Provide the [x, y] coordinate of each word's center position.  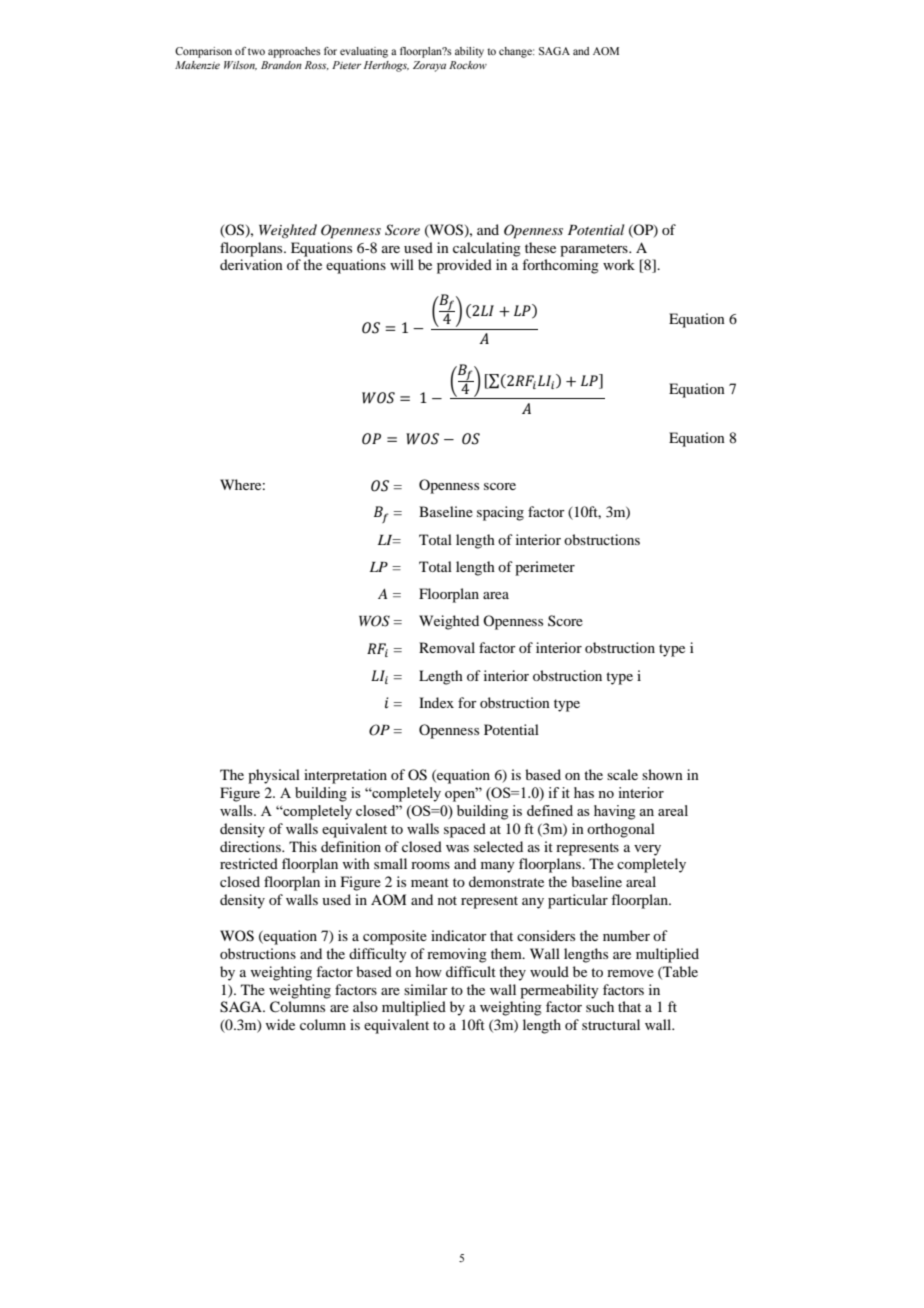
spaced [465, 830]
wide [280, 1024]
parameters [595, 250]
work [619, 264]
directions [251, 846]
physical [274, 776]
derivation [251, 264]
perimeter [545, 568]
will [402, 264]
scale [622, 774]
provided [464, 266]
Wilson [240, 65]
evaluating [364, 52]
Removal [447, 647]
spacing [500, 513]
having [614, 812]
